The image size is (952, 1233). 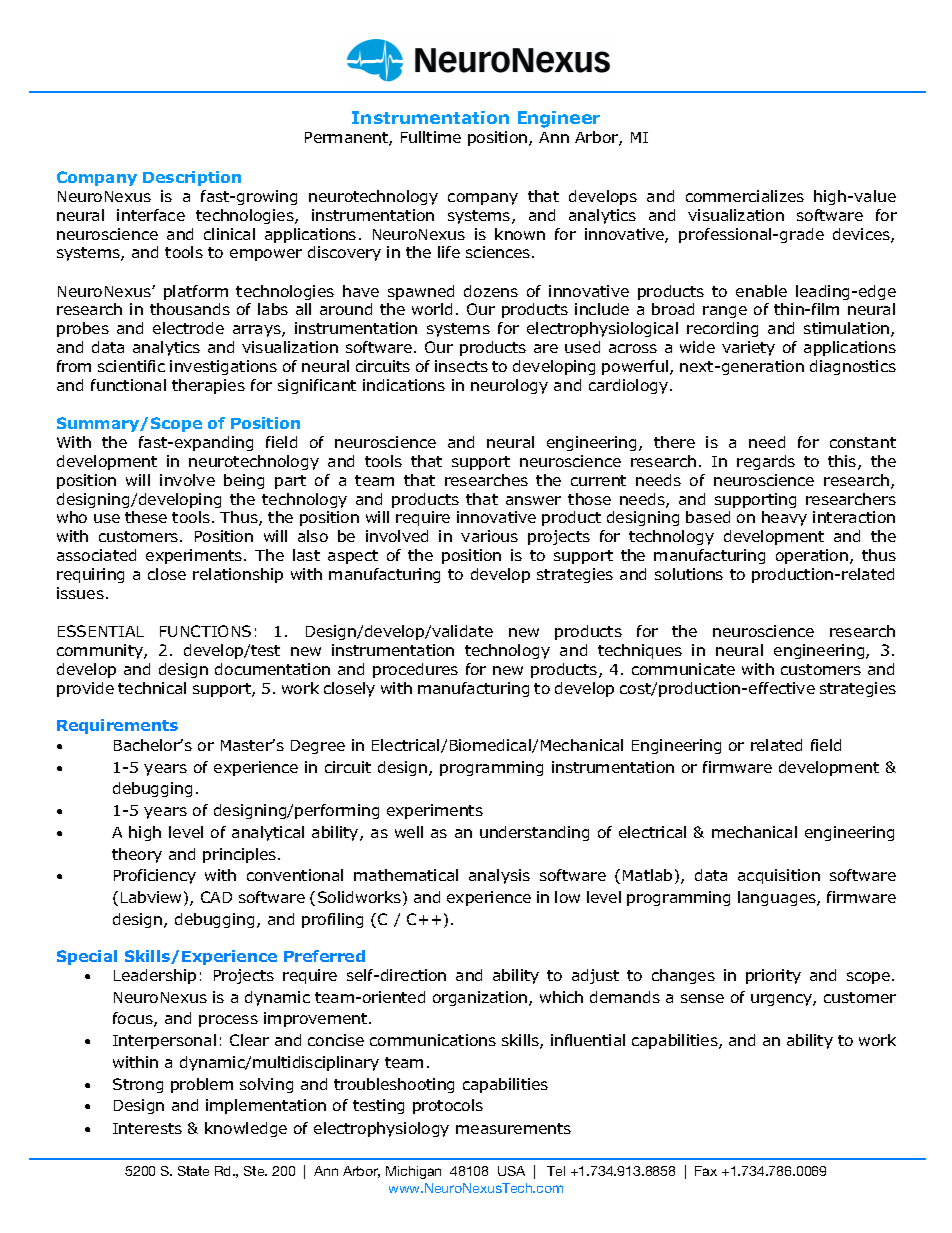 I want to click on enable, so click(x=761, y=291).
